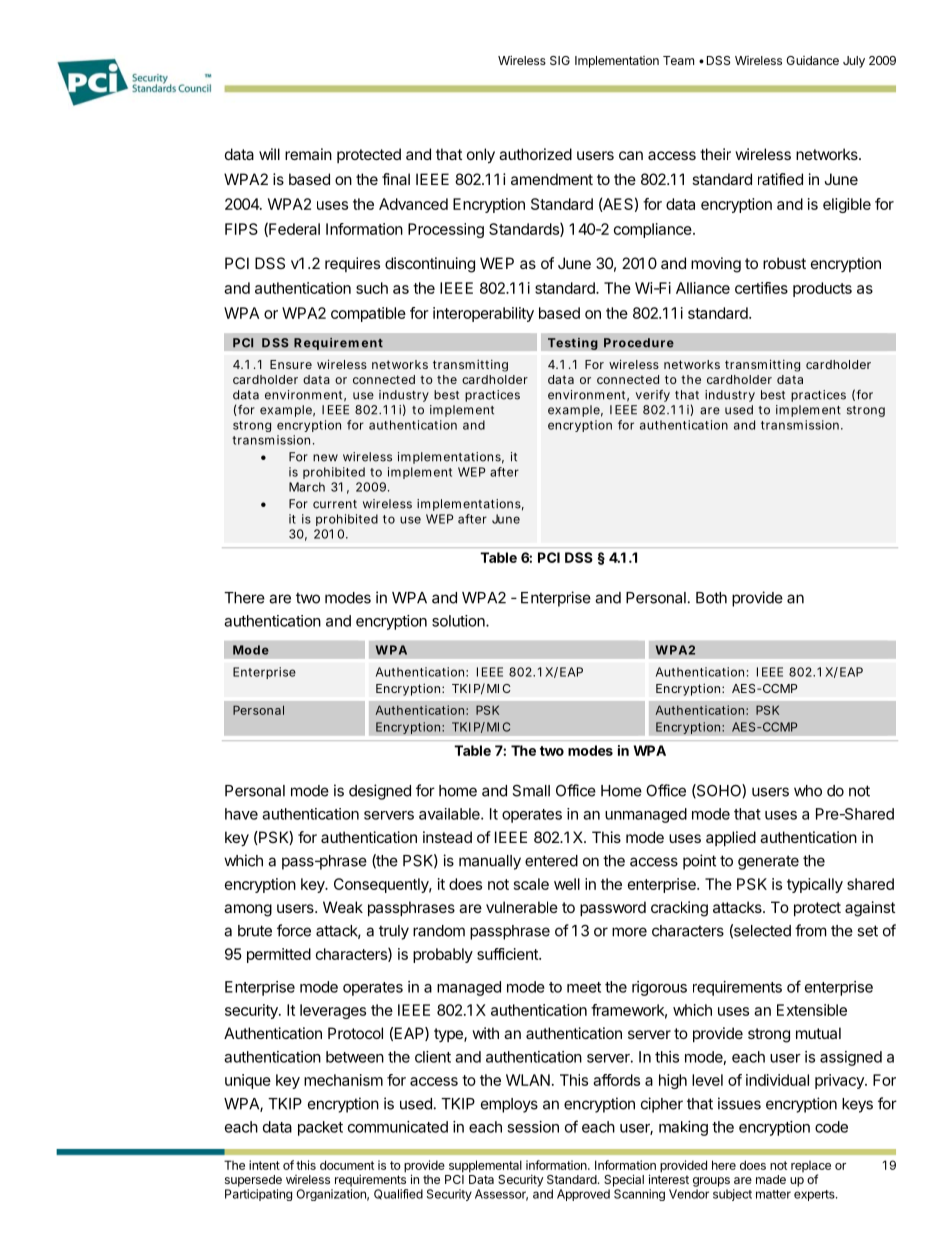 This screenshot has height=1233, width=952. What do you see at coordinates (711, 598) in the screenshot?
I see `Both` at bounding box center [711, 598].
